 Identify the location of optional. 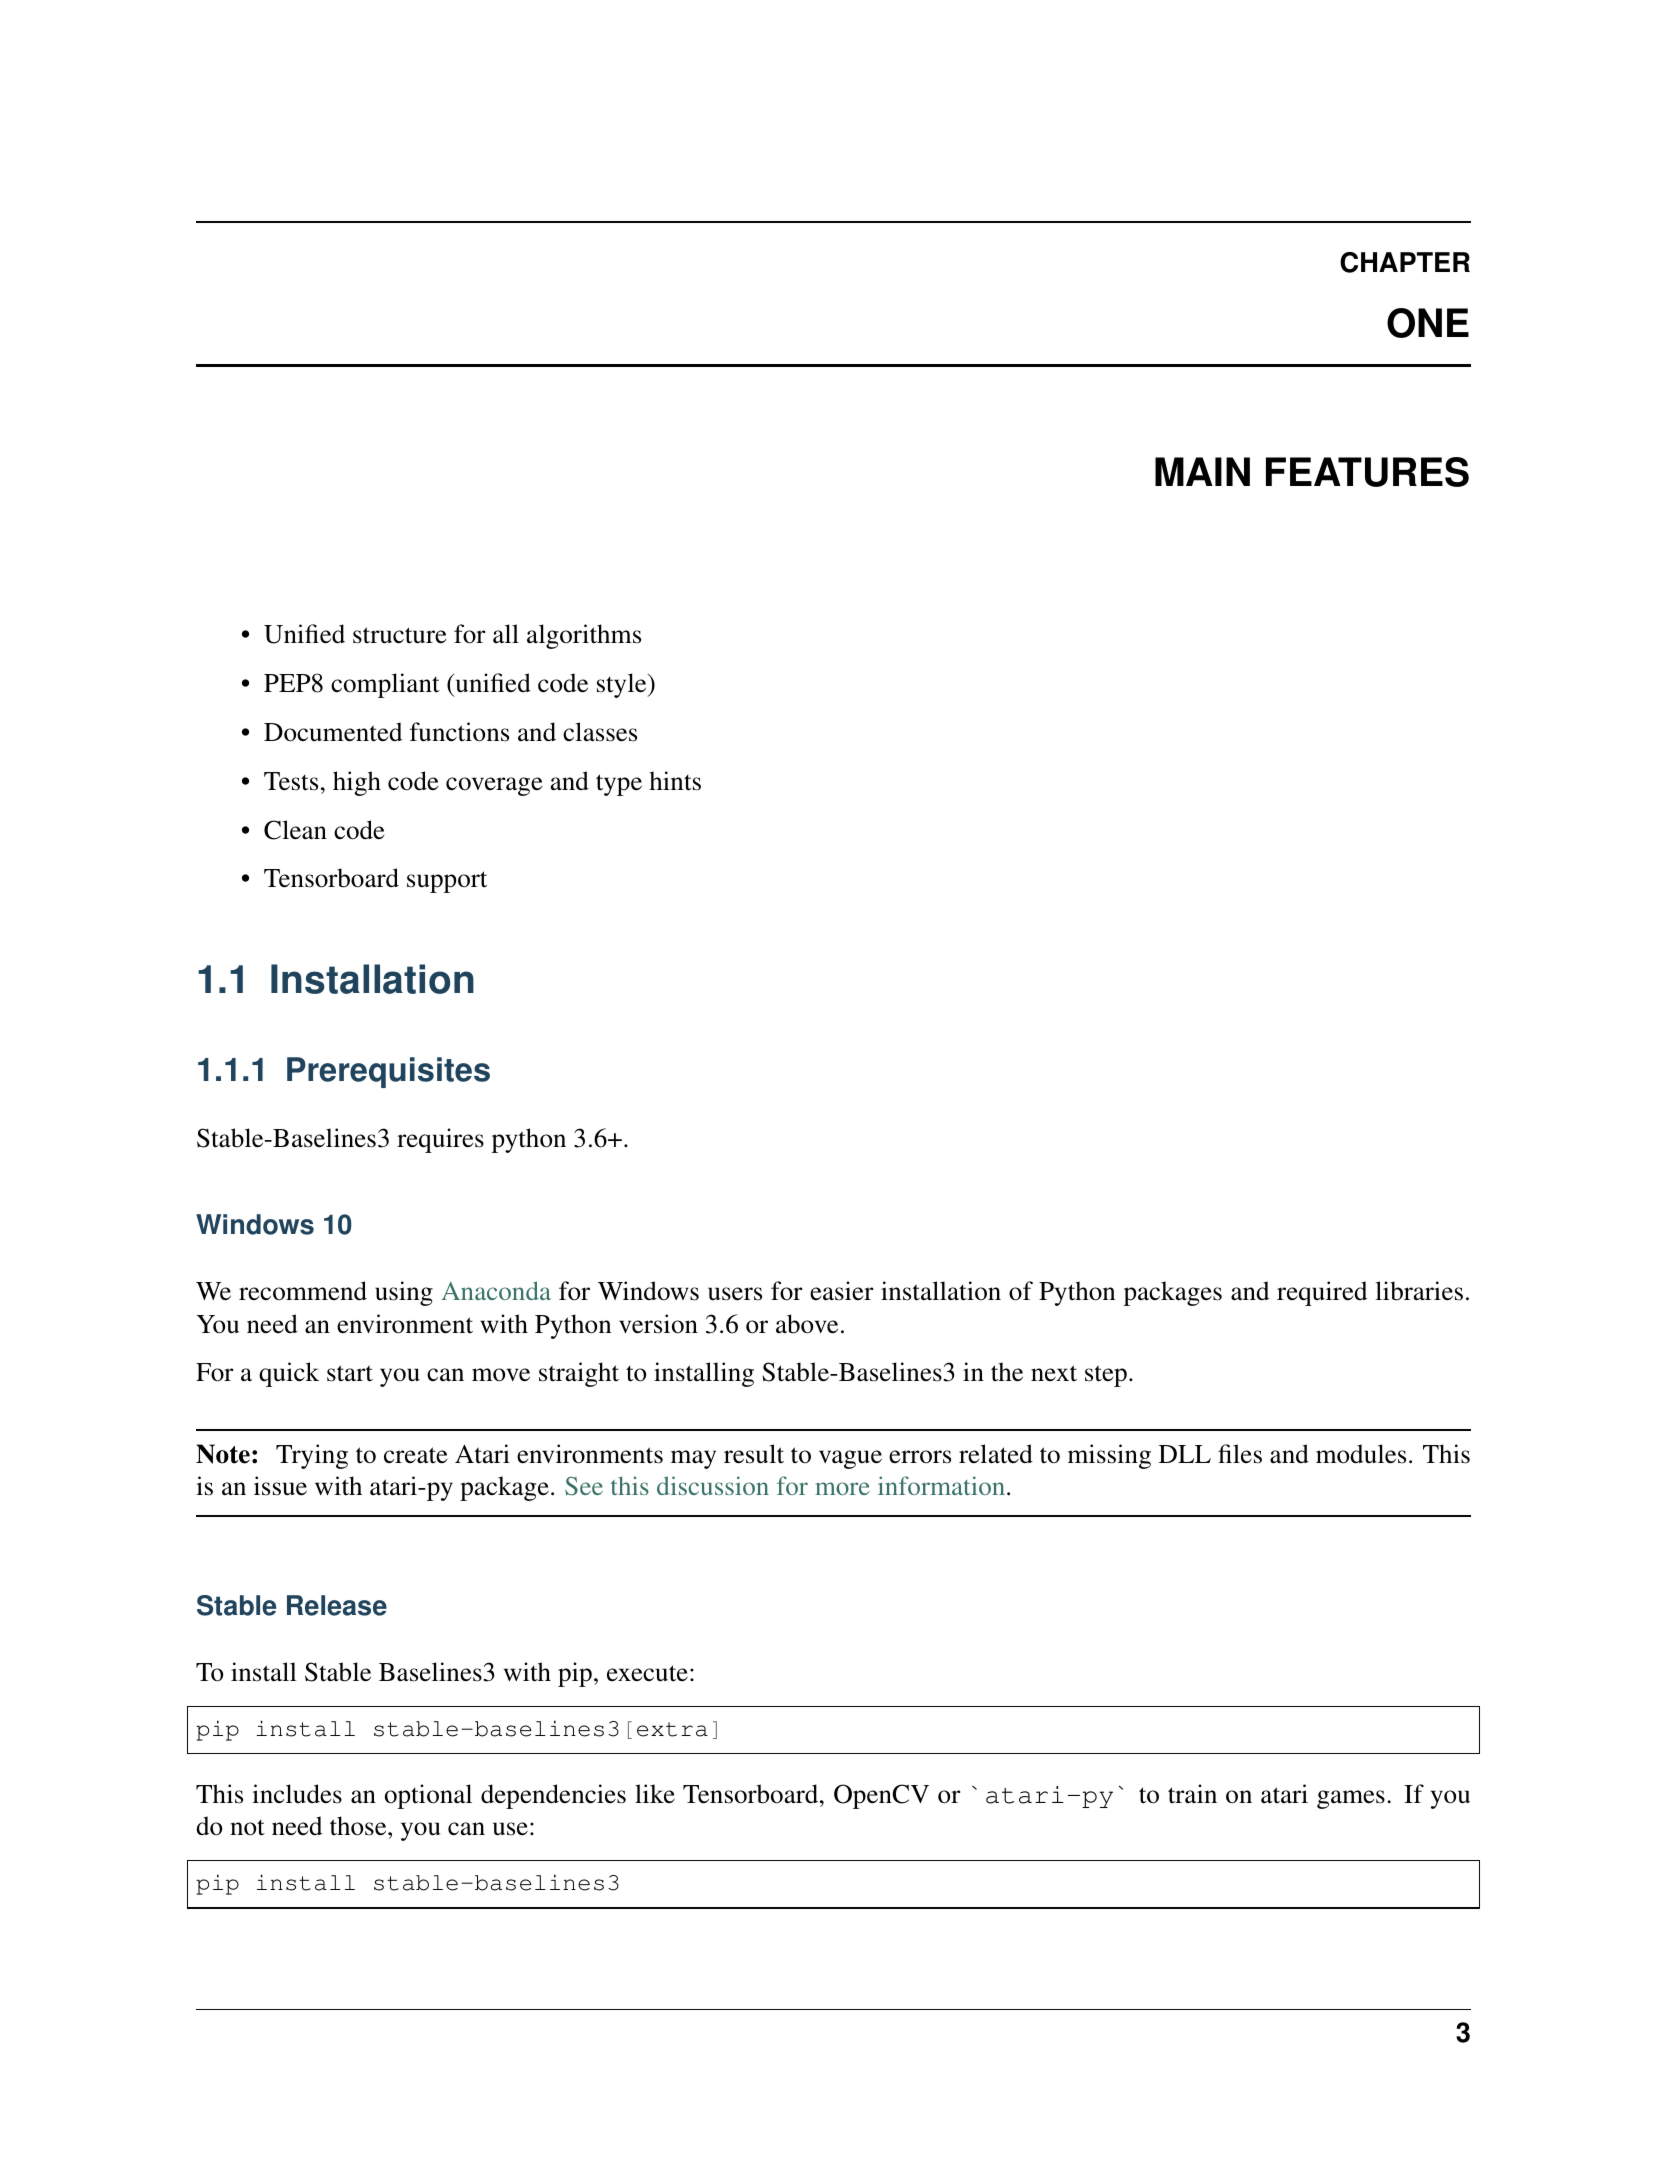
(428, 1796).
